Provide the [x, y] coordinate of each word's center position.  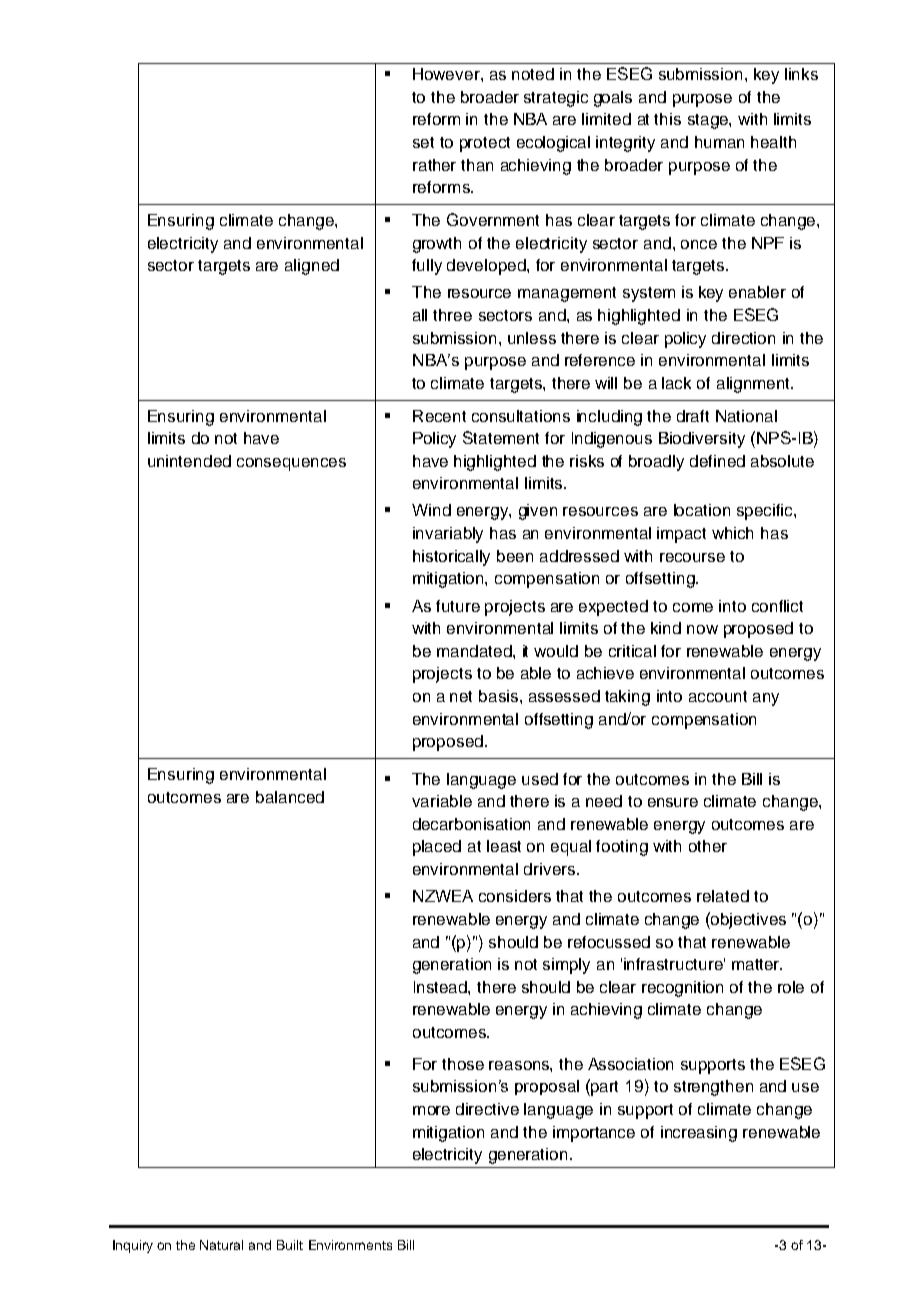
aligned [312, 267]
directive [487, 1109]
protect [485, 144]
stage [709, 121]
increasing [699, 1134]
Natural [221, 1245]
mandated [475, 651]
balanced [290, 797]
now [702, 629]
